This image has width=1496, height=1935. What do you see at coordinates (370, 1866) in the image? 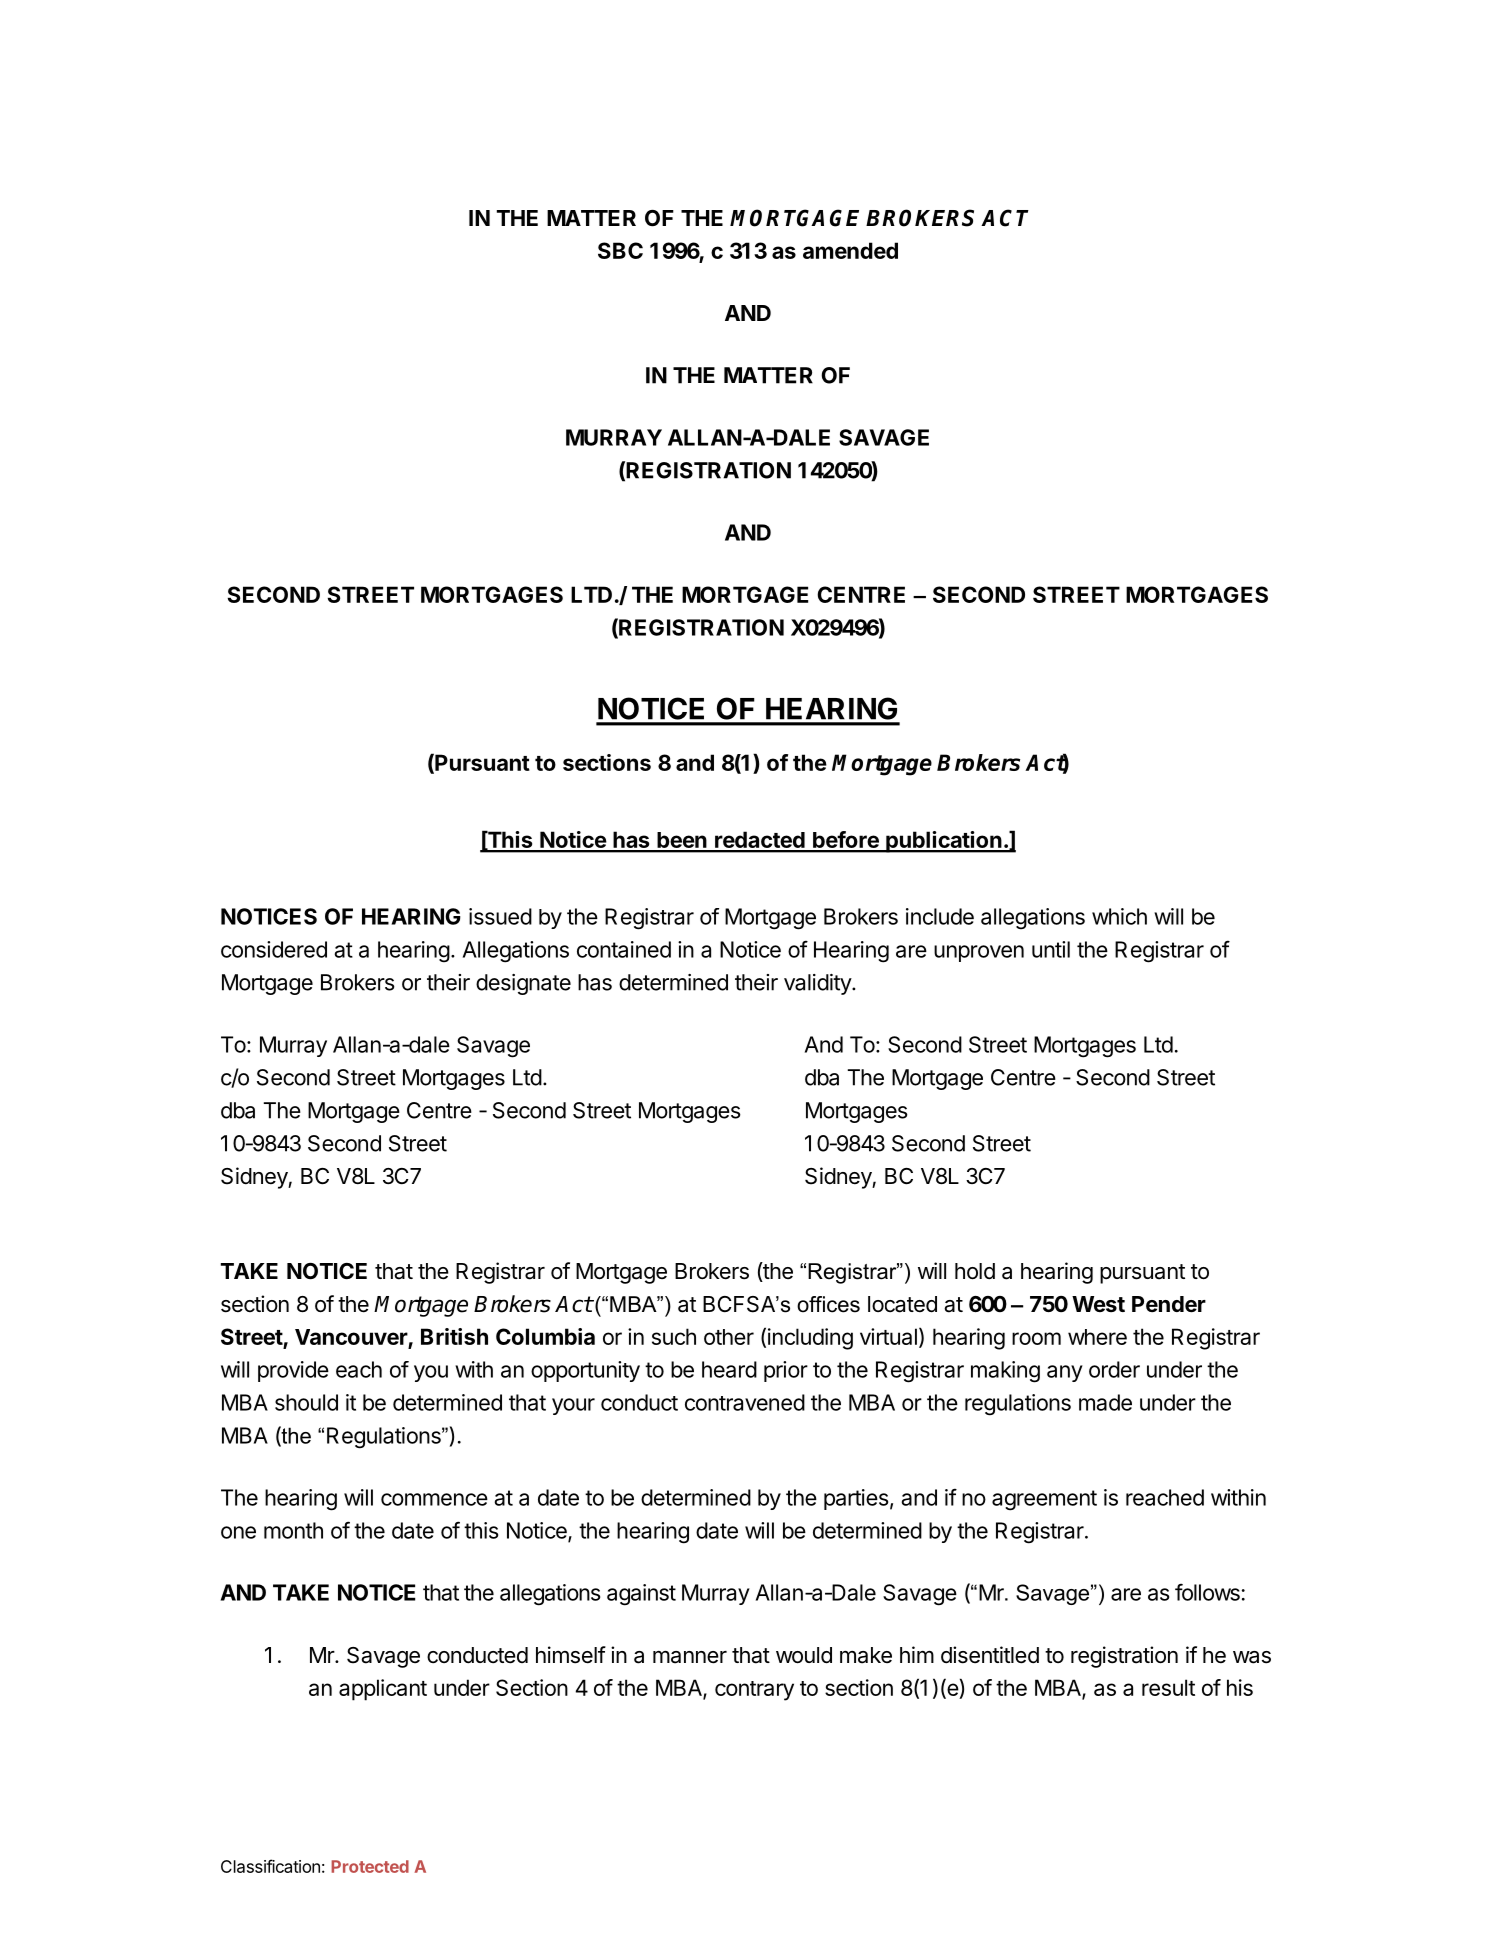
I see `Protected` at bounding box center [370, 1866].
